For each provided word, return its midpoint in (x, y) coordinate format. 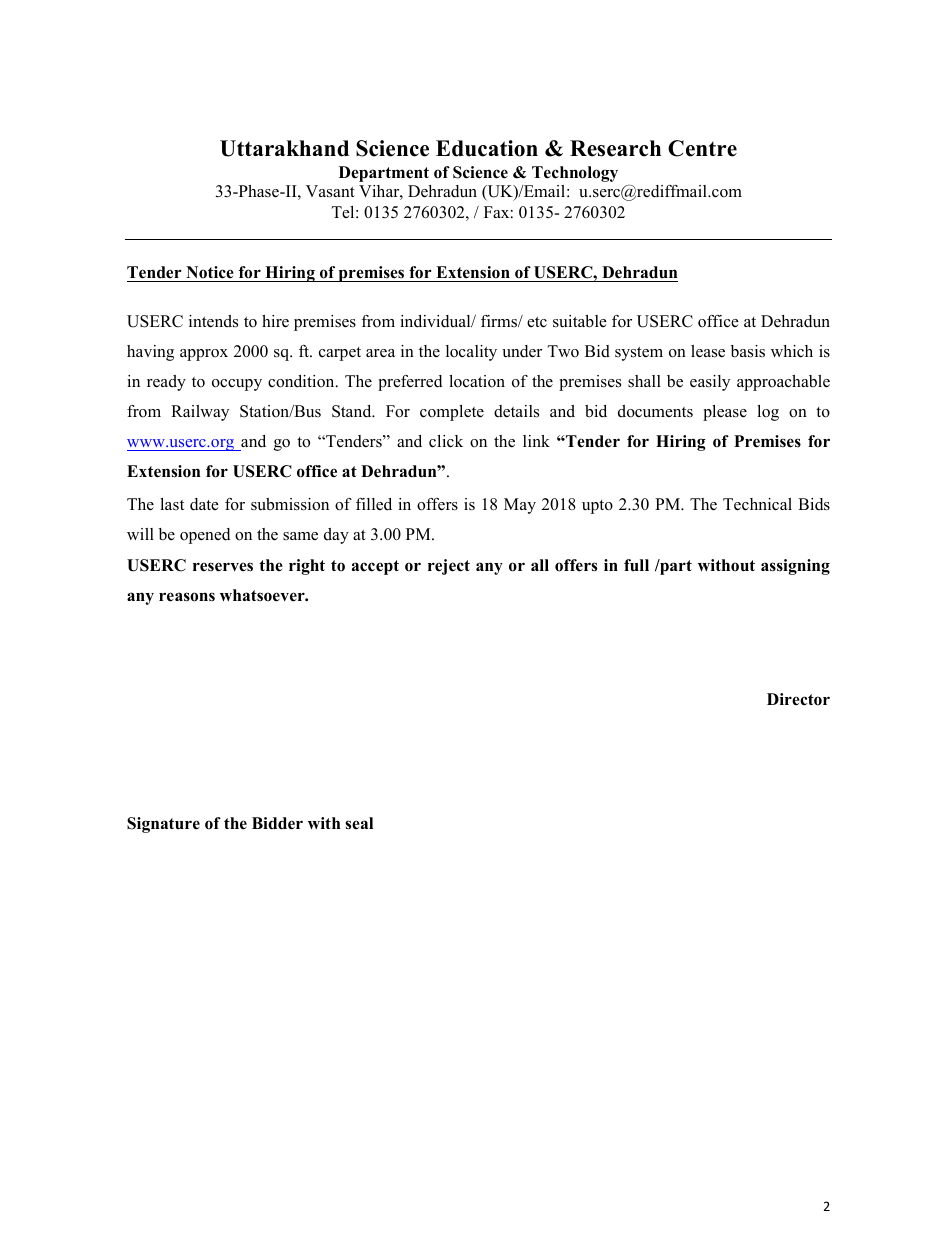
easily (710, 383)
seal (359, 823)
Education (487, 148)
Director (798, 699)
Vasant (330, 191)
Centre (702, 148)
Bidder (277, 823)
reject (449, 567)
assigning (795, 567)
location (477, 381)
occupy (237, 385)
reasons (187, 597)
